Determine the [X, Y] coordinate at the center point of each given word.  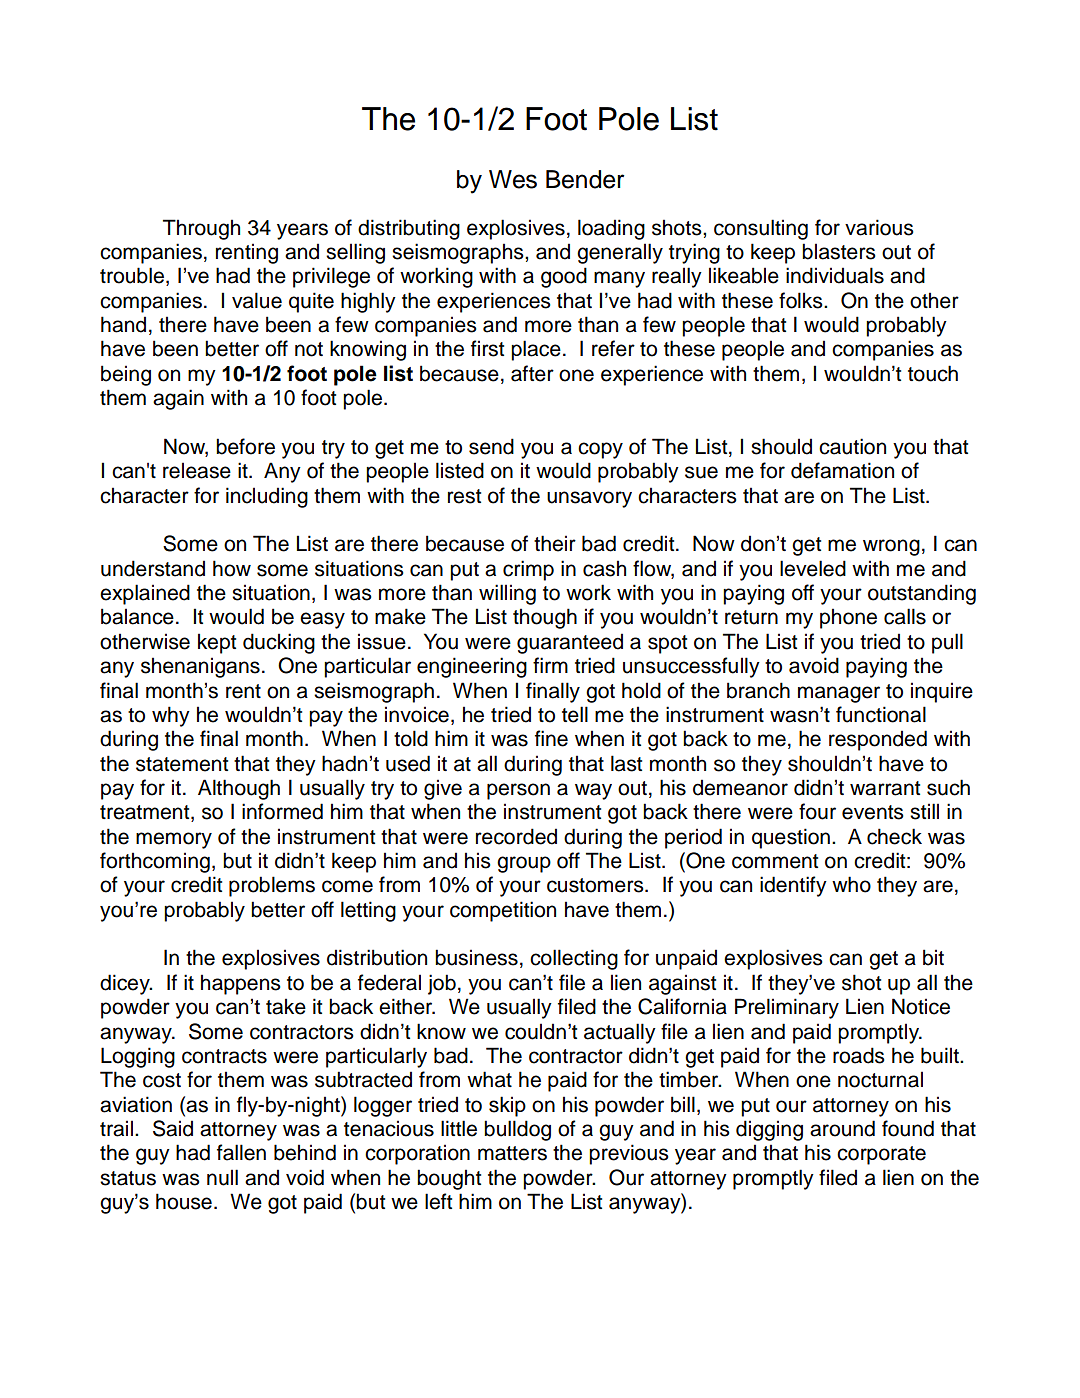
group [524, 864]
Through [201, 229]
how [232, 568]
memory [174, 840]
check [894, 836]
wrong [891, 547]
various [879, 227]
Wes [513, 179]
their [555, 543]
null [222, 1177]
